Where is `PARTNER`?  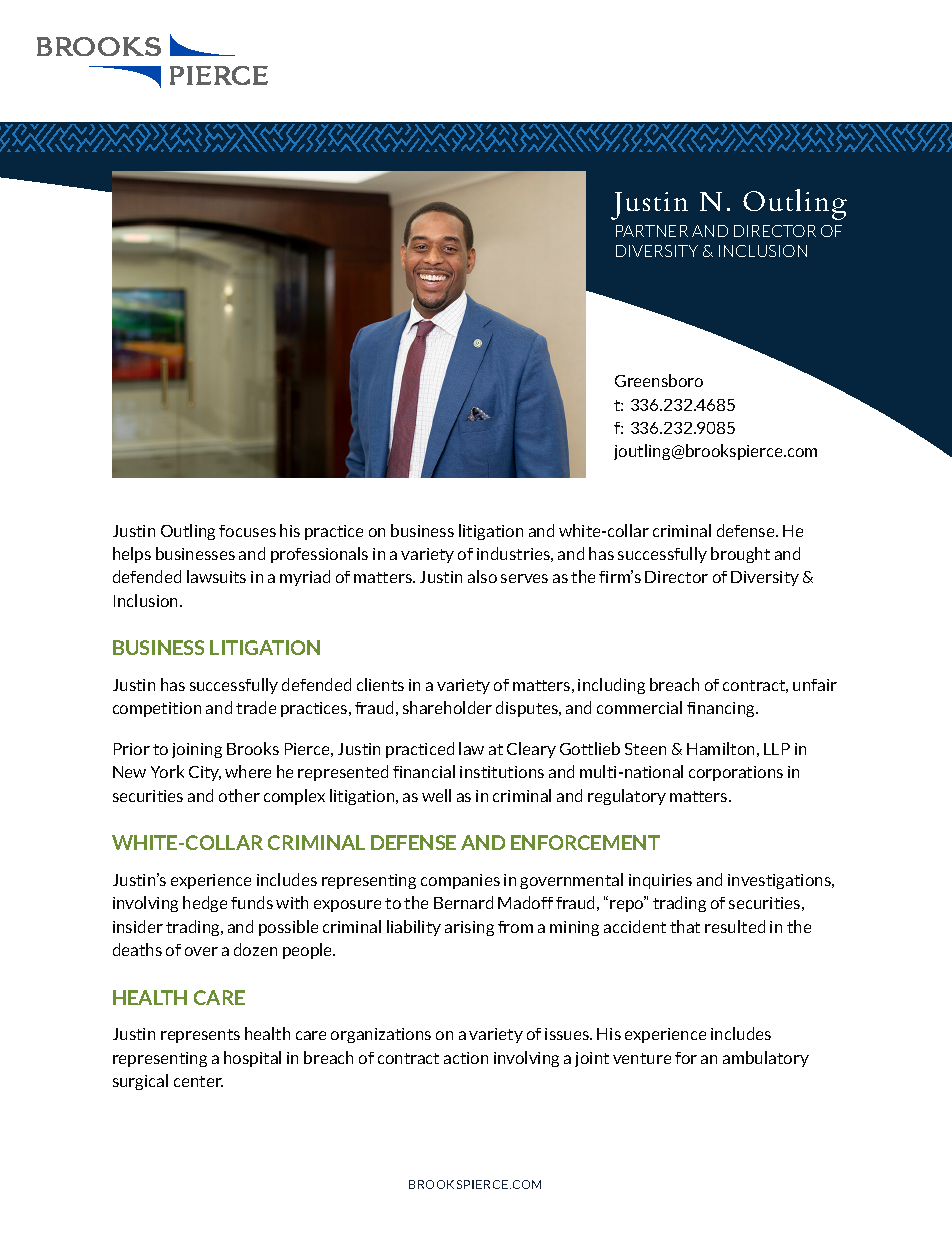
PARTNER is located at coordinates (652, 231).
